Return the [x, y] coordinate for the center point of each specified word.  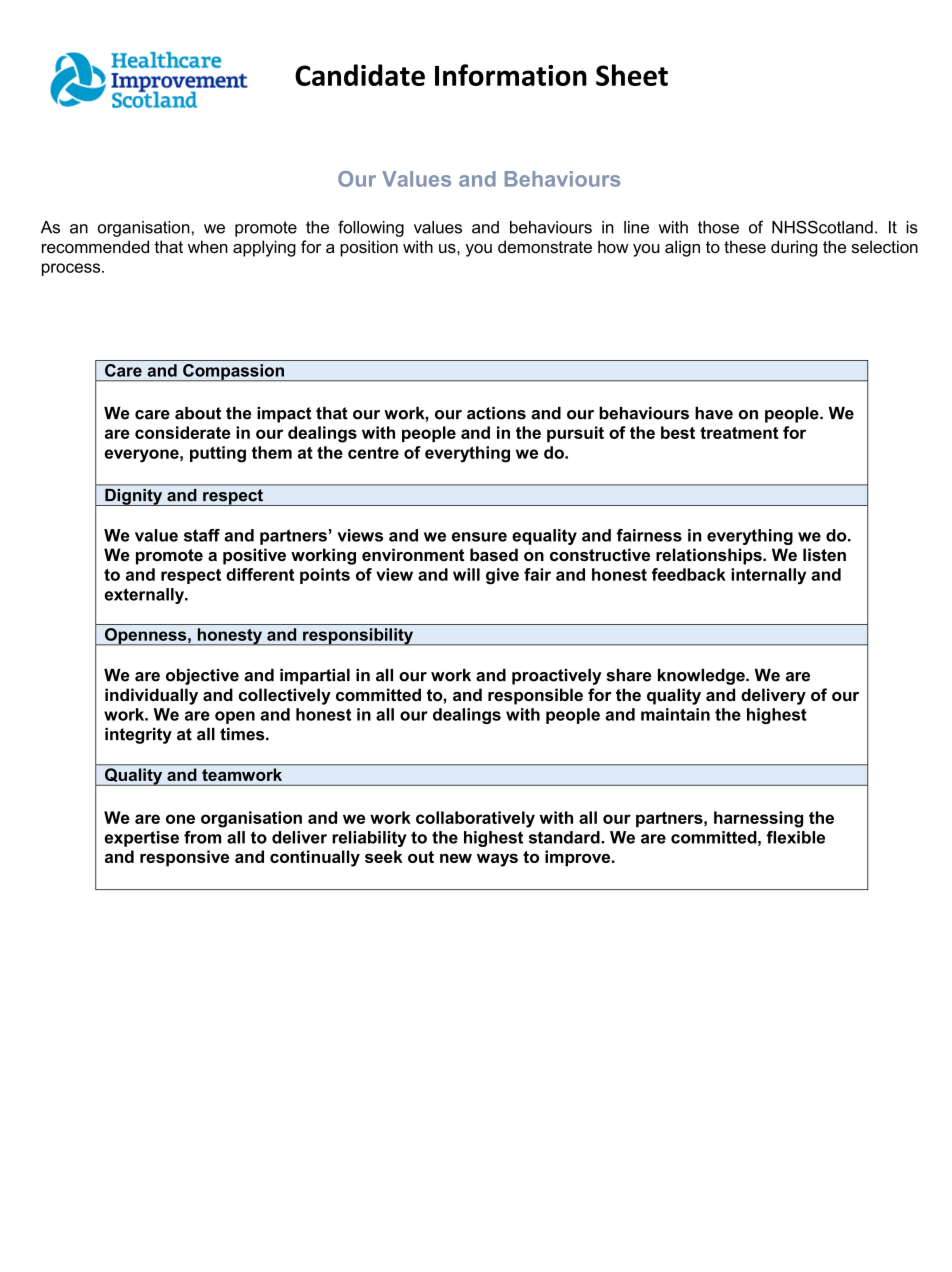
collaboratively [475, 819]
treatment [739, 433]
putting [218, 454]
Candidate [360, 75]
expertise [142, 839]
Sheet [632, 75]
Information [511, 75]
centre [373, 453]
